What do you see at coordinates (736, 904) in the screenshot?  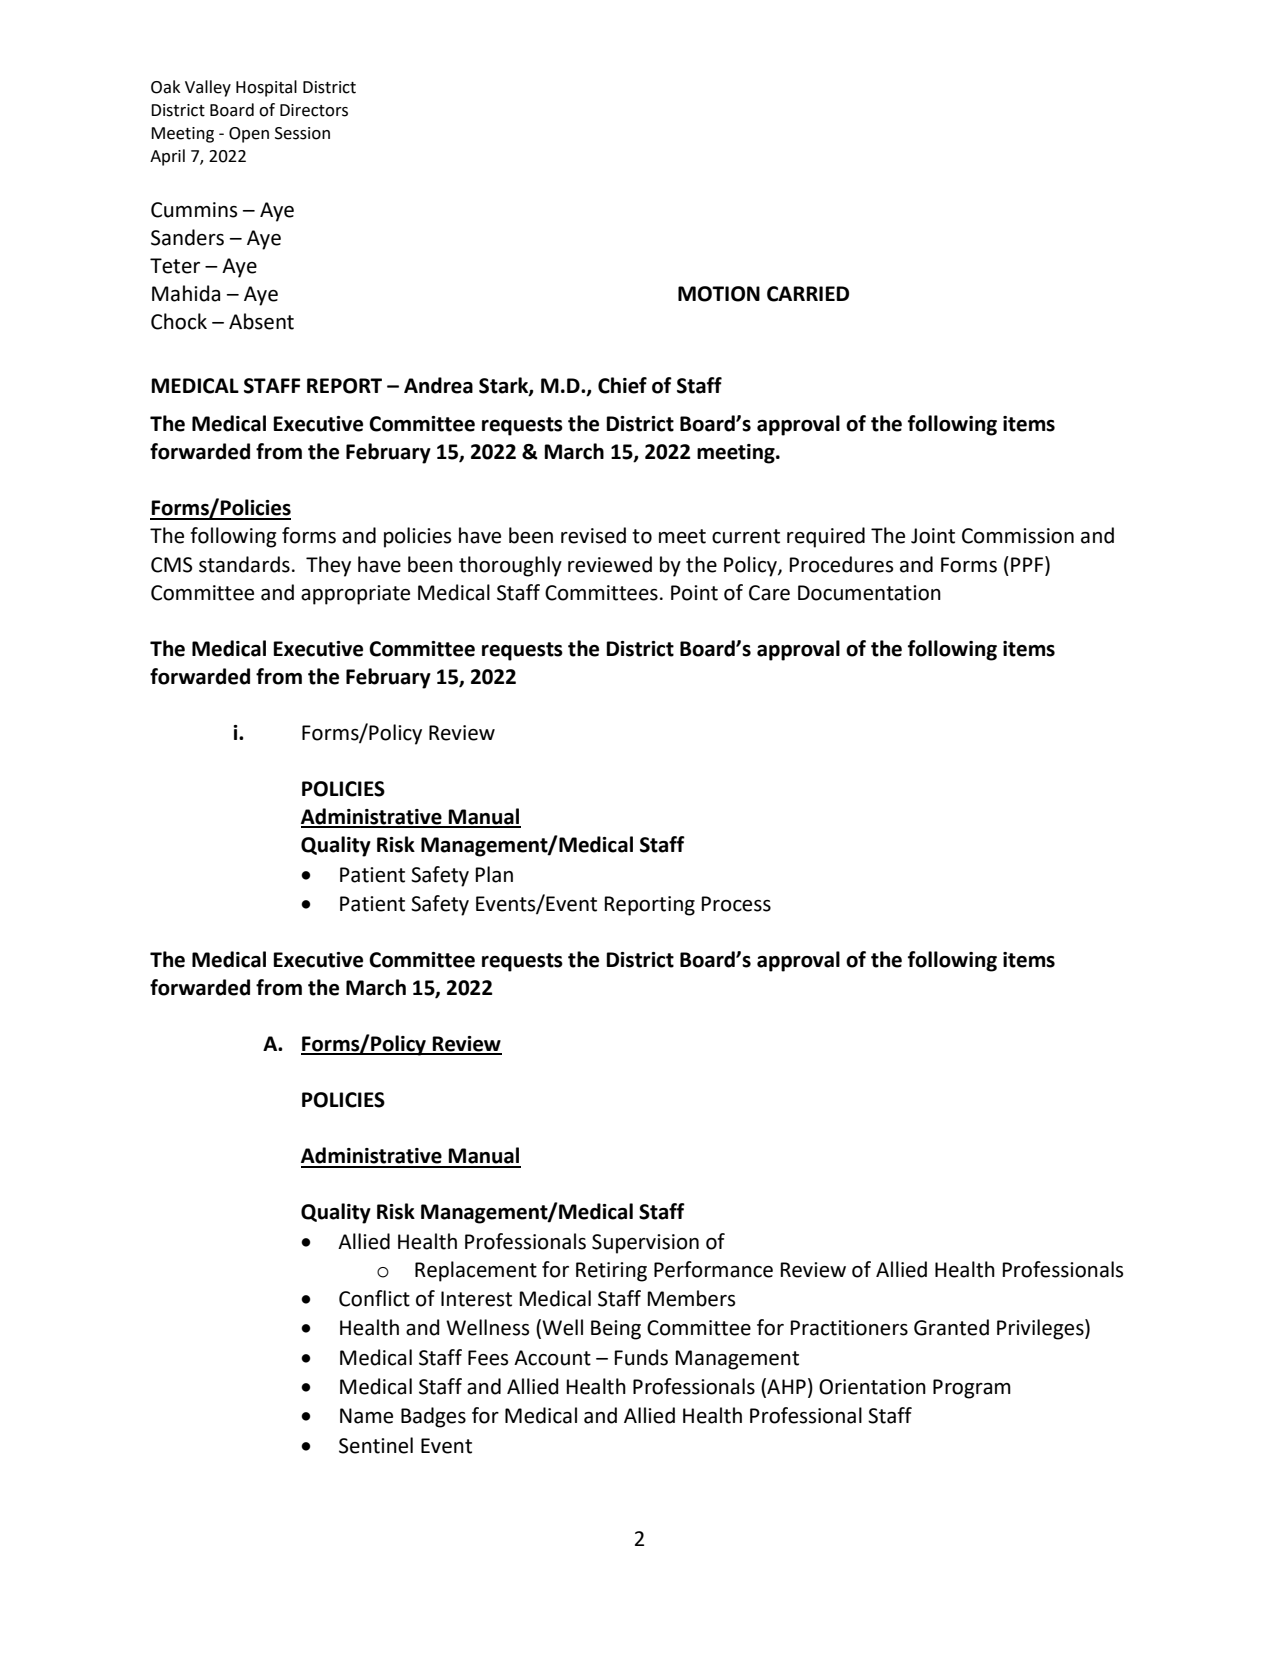 I see `Process` at bounding box center [736, 904].
